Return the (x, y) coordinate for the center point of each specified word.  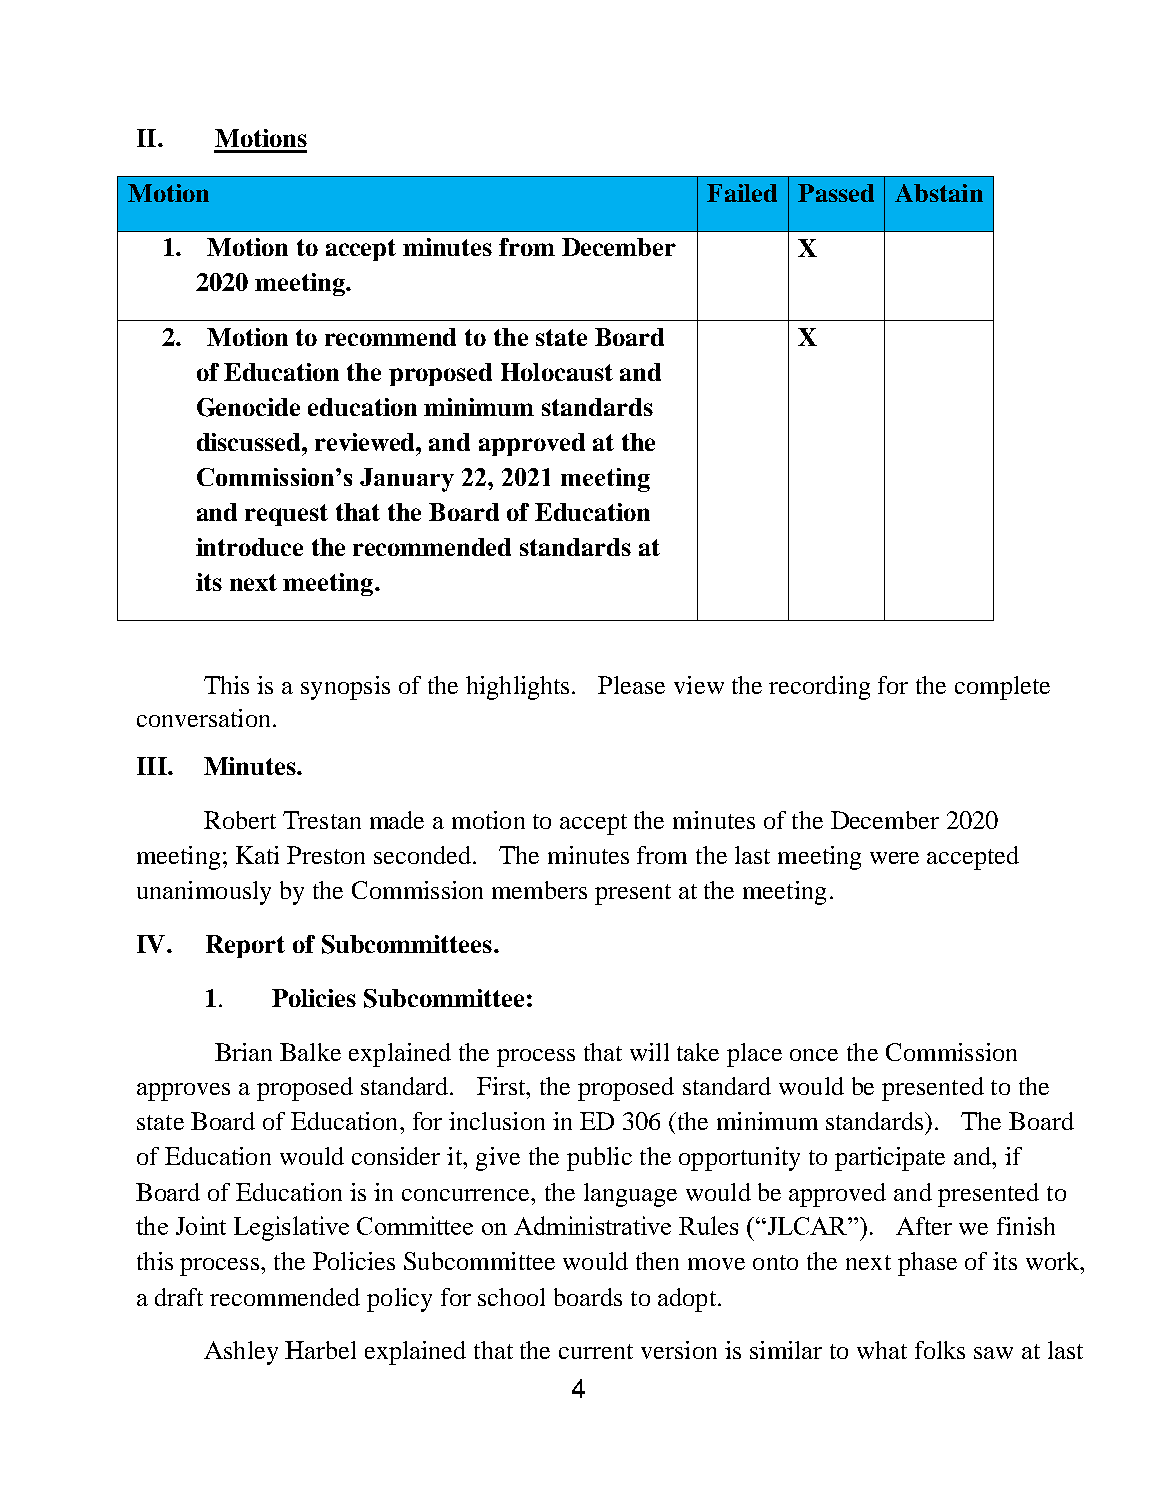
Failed (742, 193)
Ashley (241, 1353)
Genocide (248, 407)
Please (631, 685)
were (894, 858)
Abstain (939, 193)
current (596, 1351)
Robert (240, 820)
